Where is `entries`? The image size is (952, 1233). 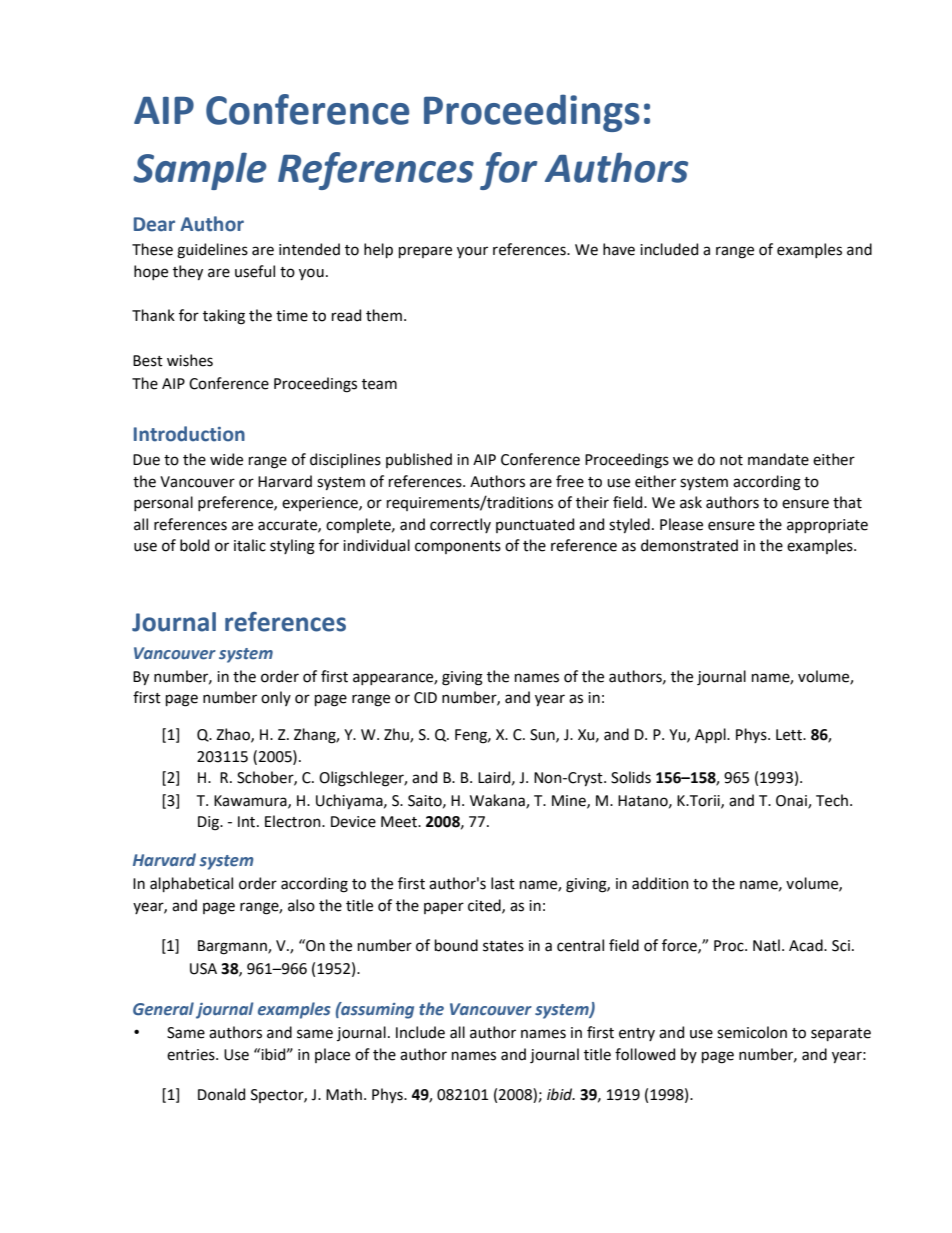 entries is located at coordinates (192, 1055).
